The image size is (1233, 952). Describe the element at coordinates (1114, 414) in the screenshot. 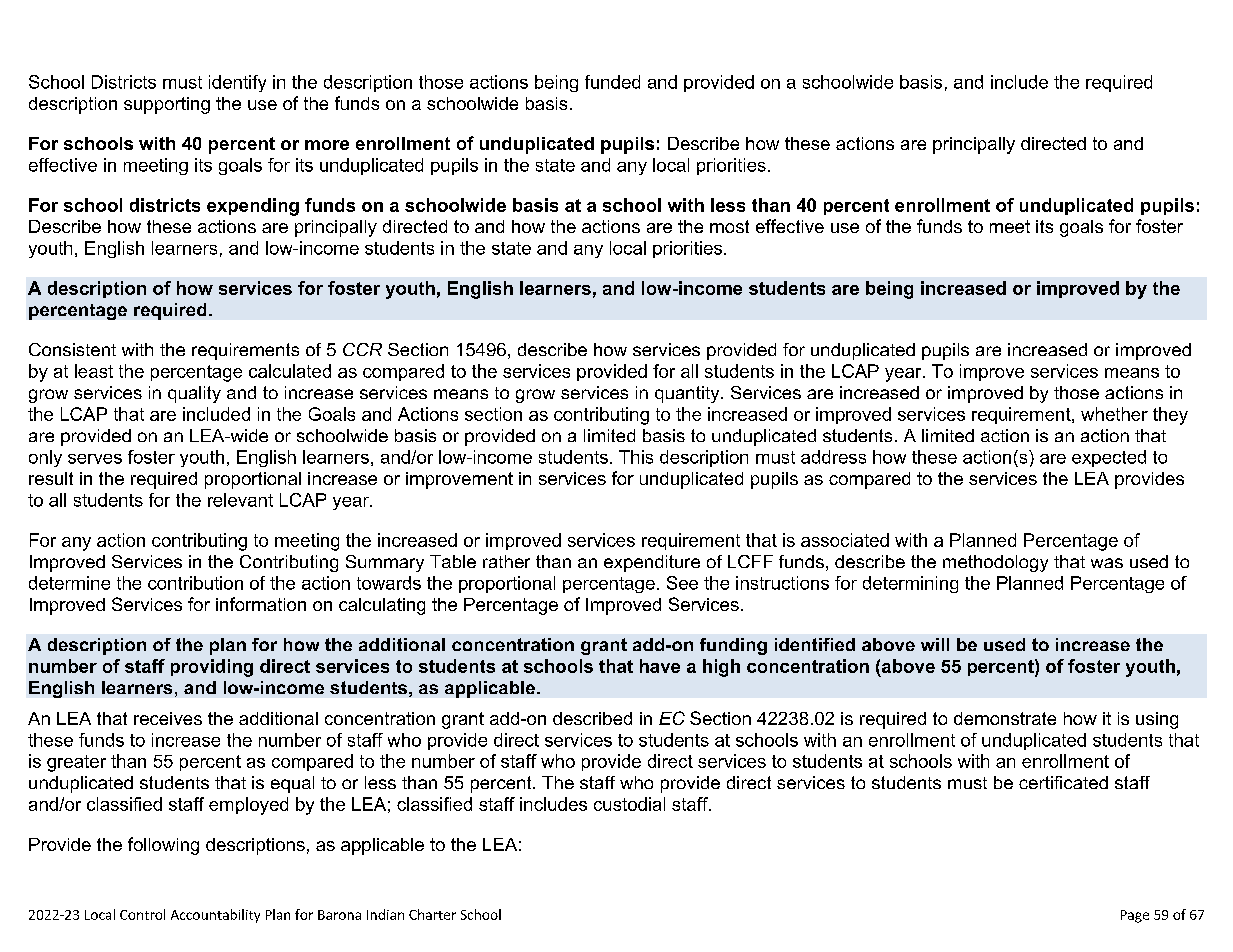

I see `whether` at that location.
